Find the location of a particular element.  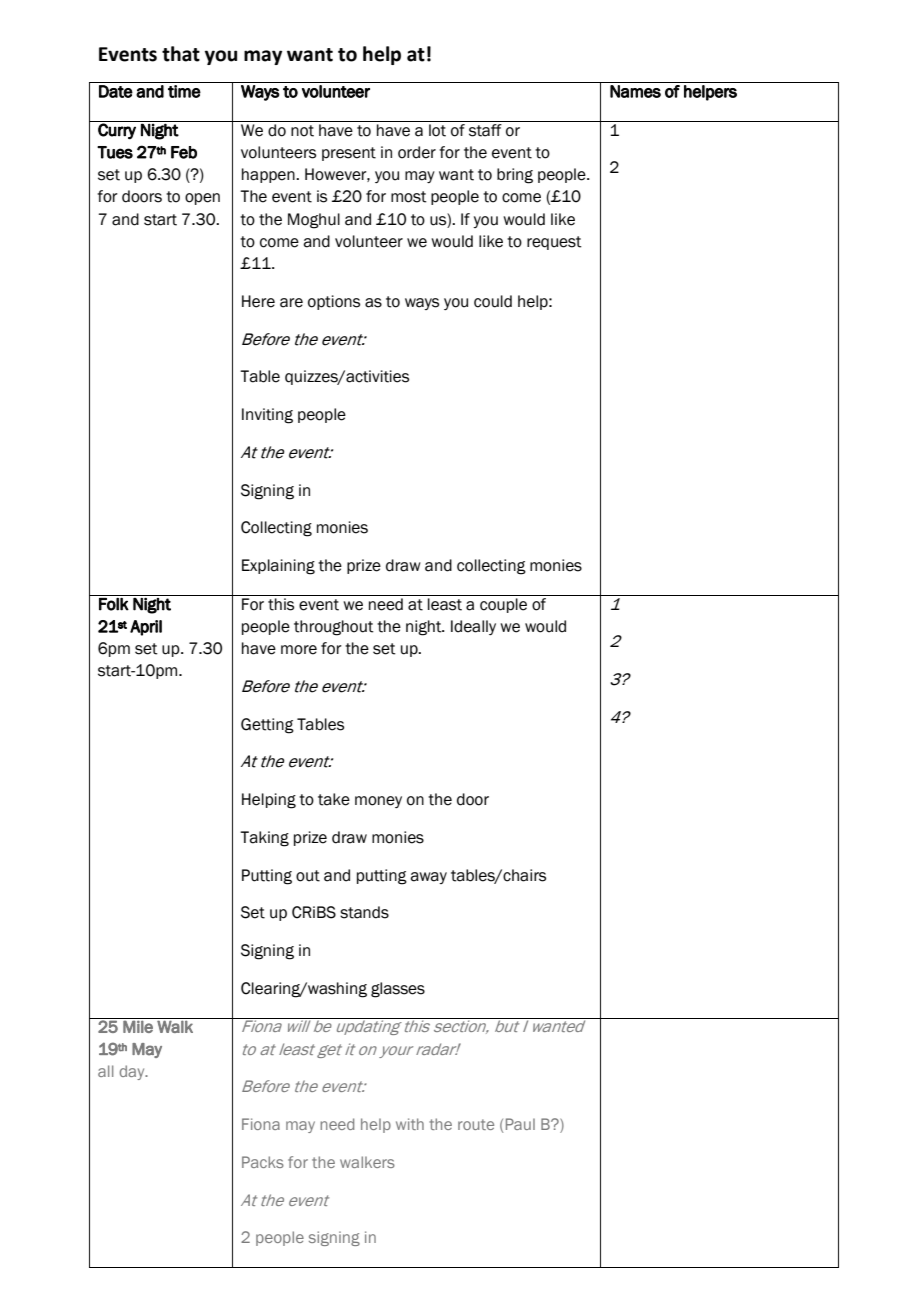

April is located at coordinates (146, 628).
